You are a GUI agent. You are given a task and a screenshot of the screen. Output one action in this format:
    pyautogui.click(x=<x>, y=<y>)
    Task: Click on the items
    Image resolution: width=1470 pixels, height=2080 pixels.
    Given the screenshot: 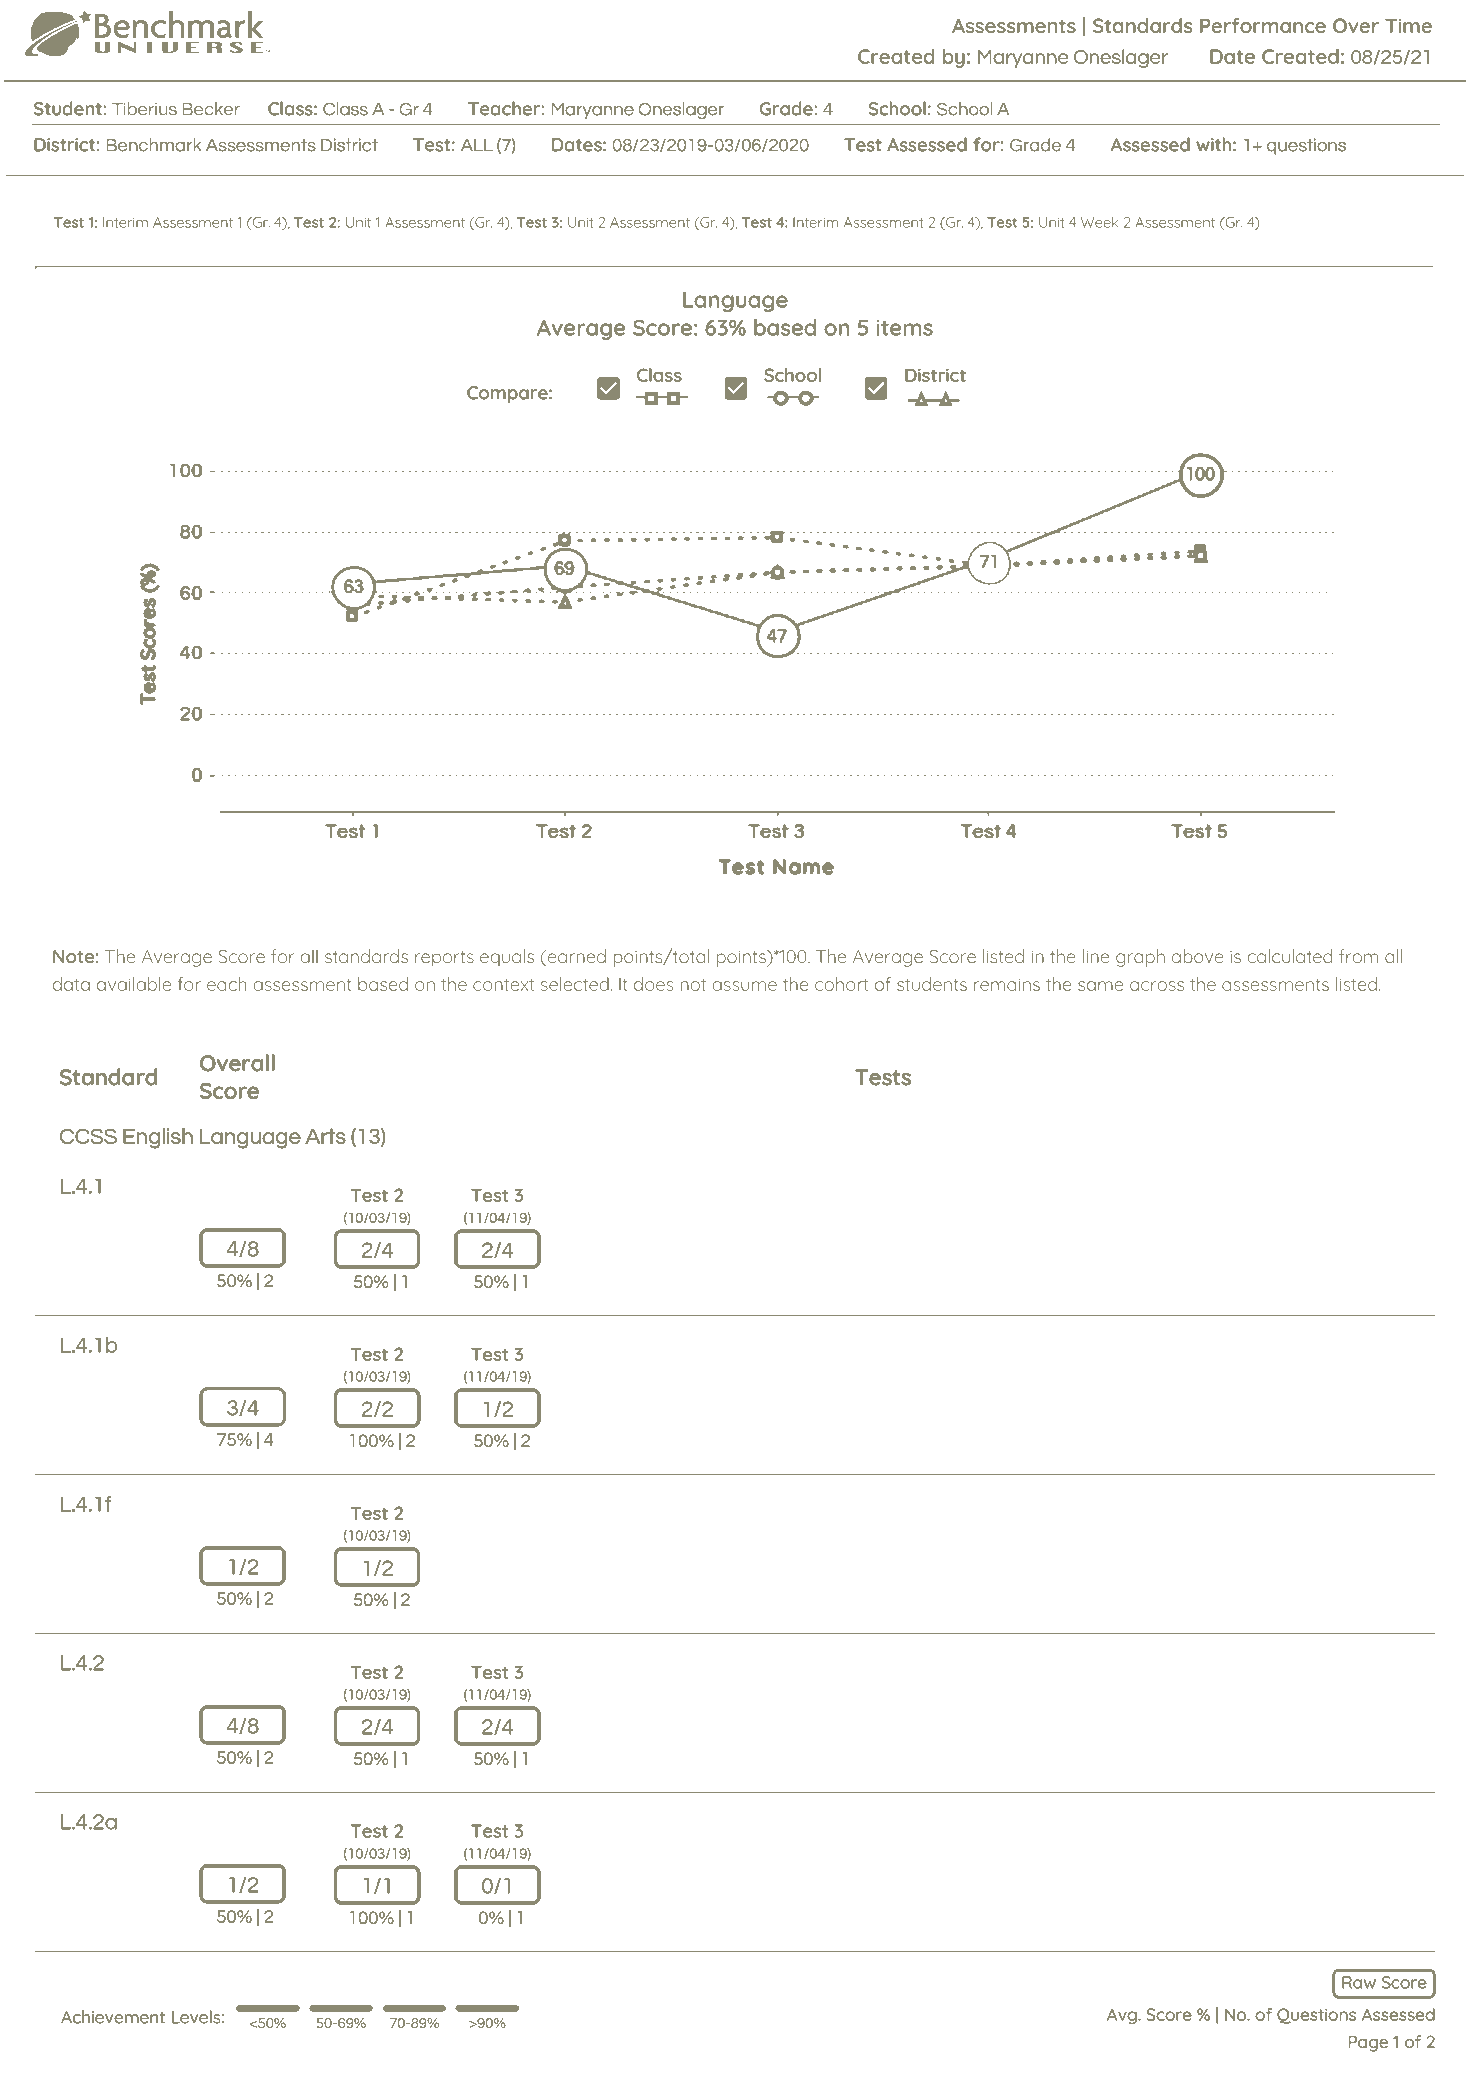 What is the action you would take?
    pyautogui.click(x=905, y=328)
